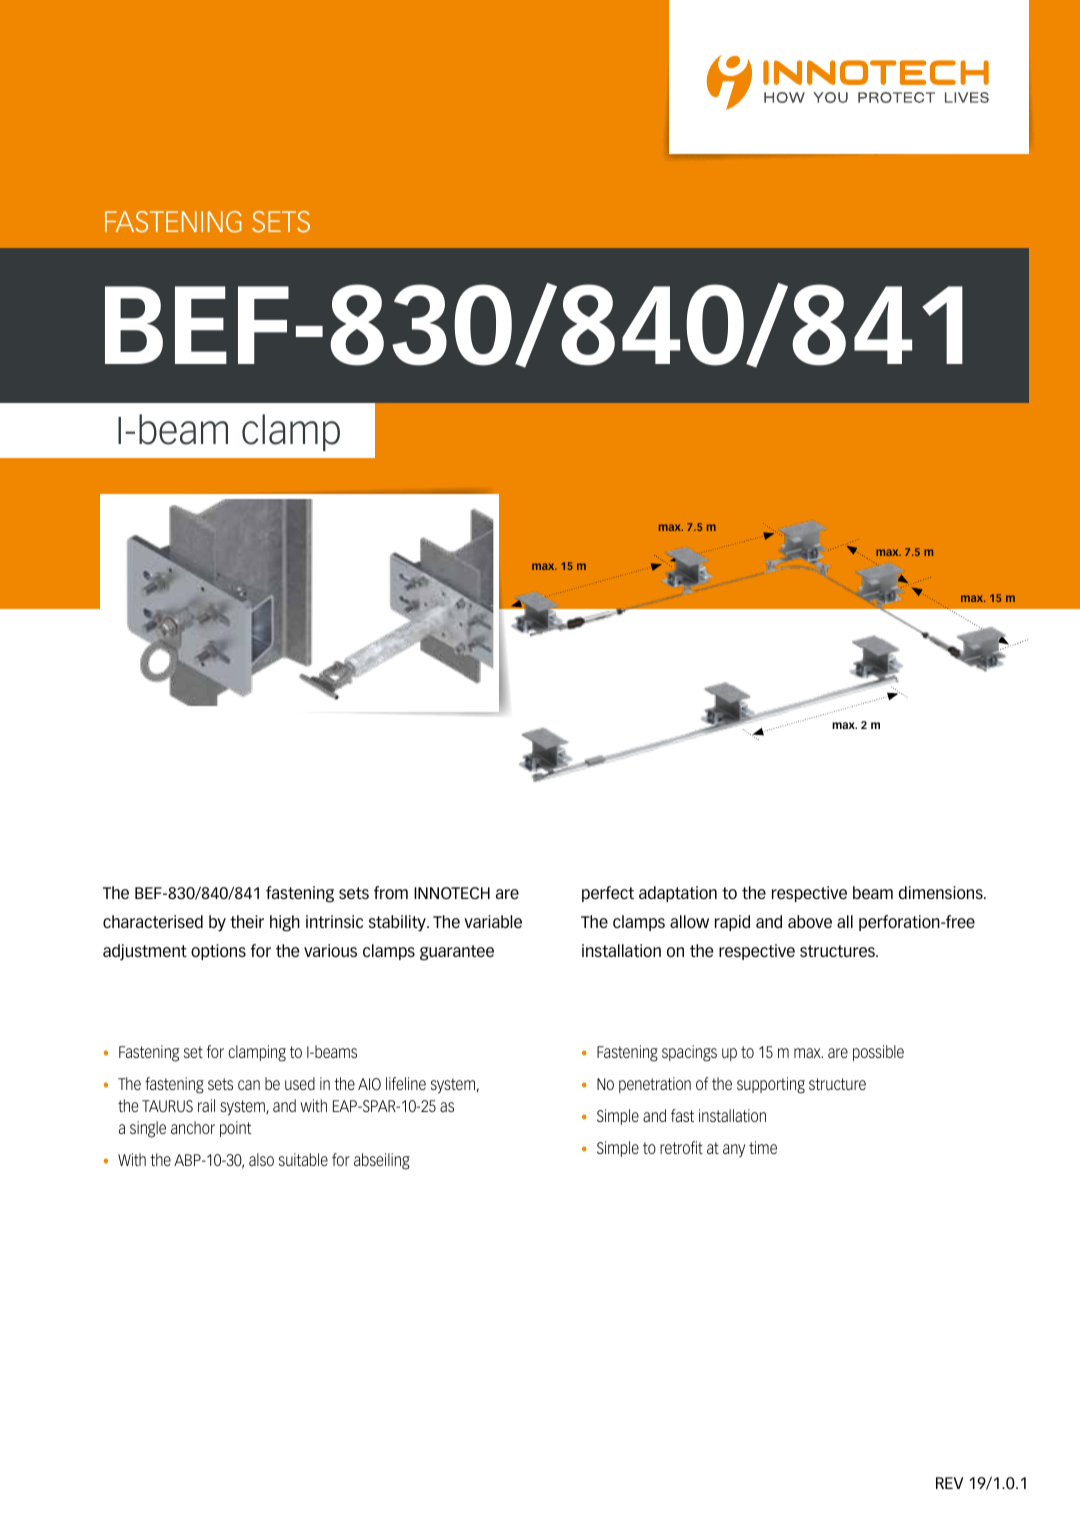 This screenshot has height=1528, width=1080. What do you see at coordinates (261, 1159) in the screenshot?
I see `also` at bounding box center [261, 1159].
